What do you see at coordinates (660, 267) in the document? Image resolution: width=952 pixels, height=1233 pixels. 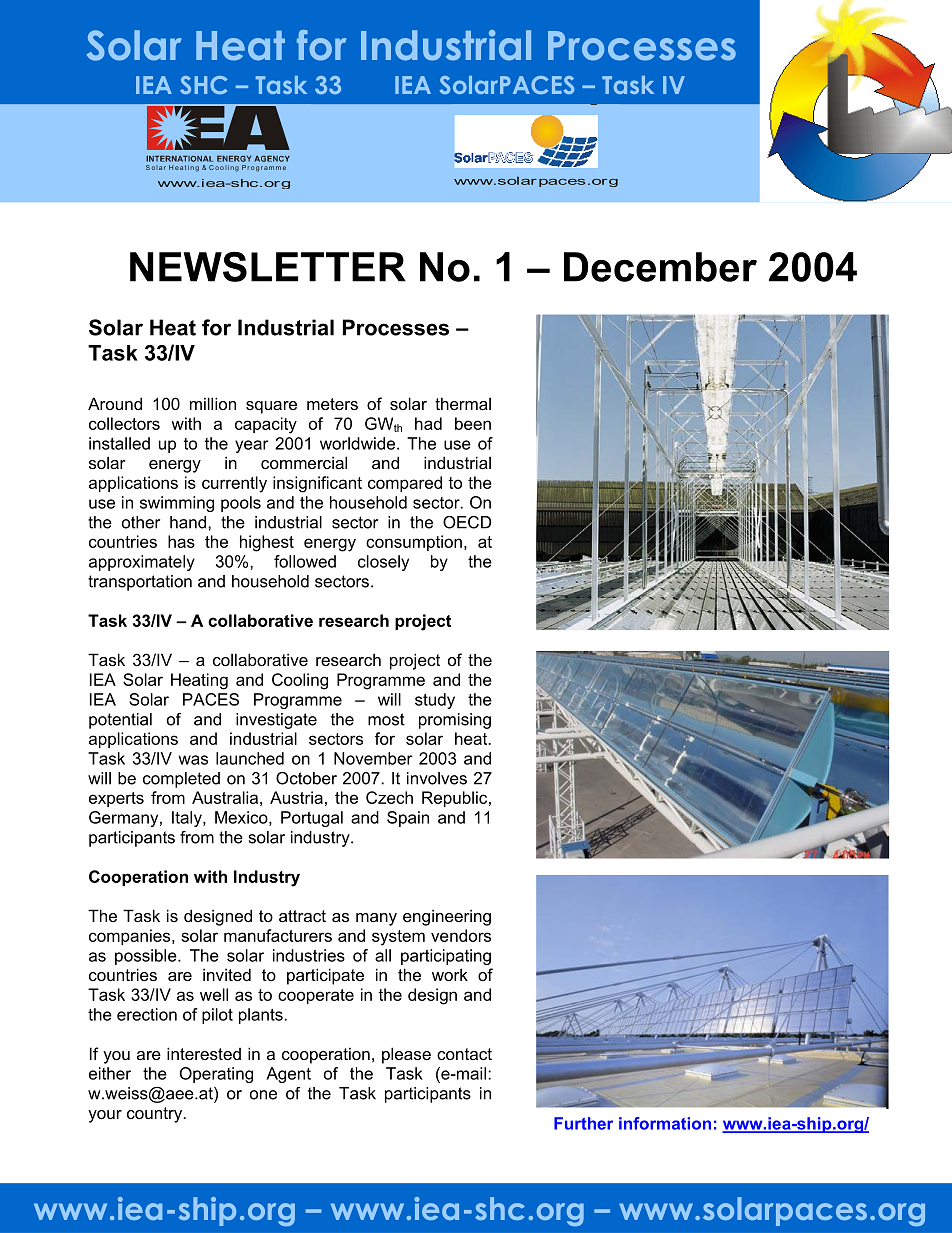 I see `December` at bounding box center [660, 267].
